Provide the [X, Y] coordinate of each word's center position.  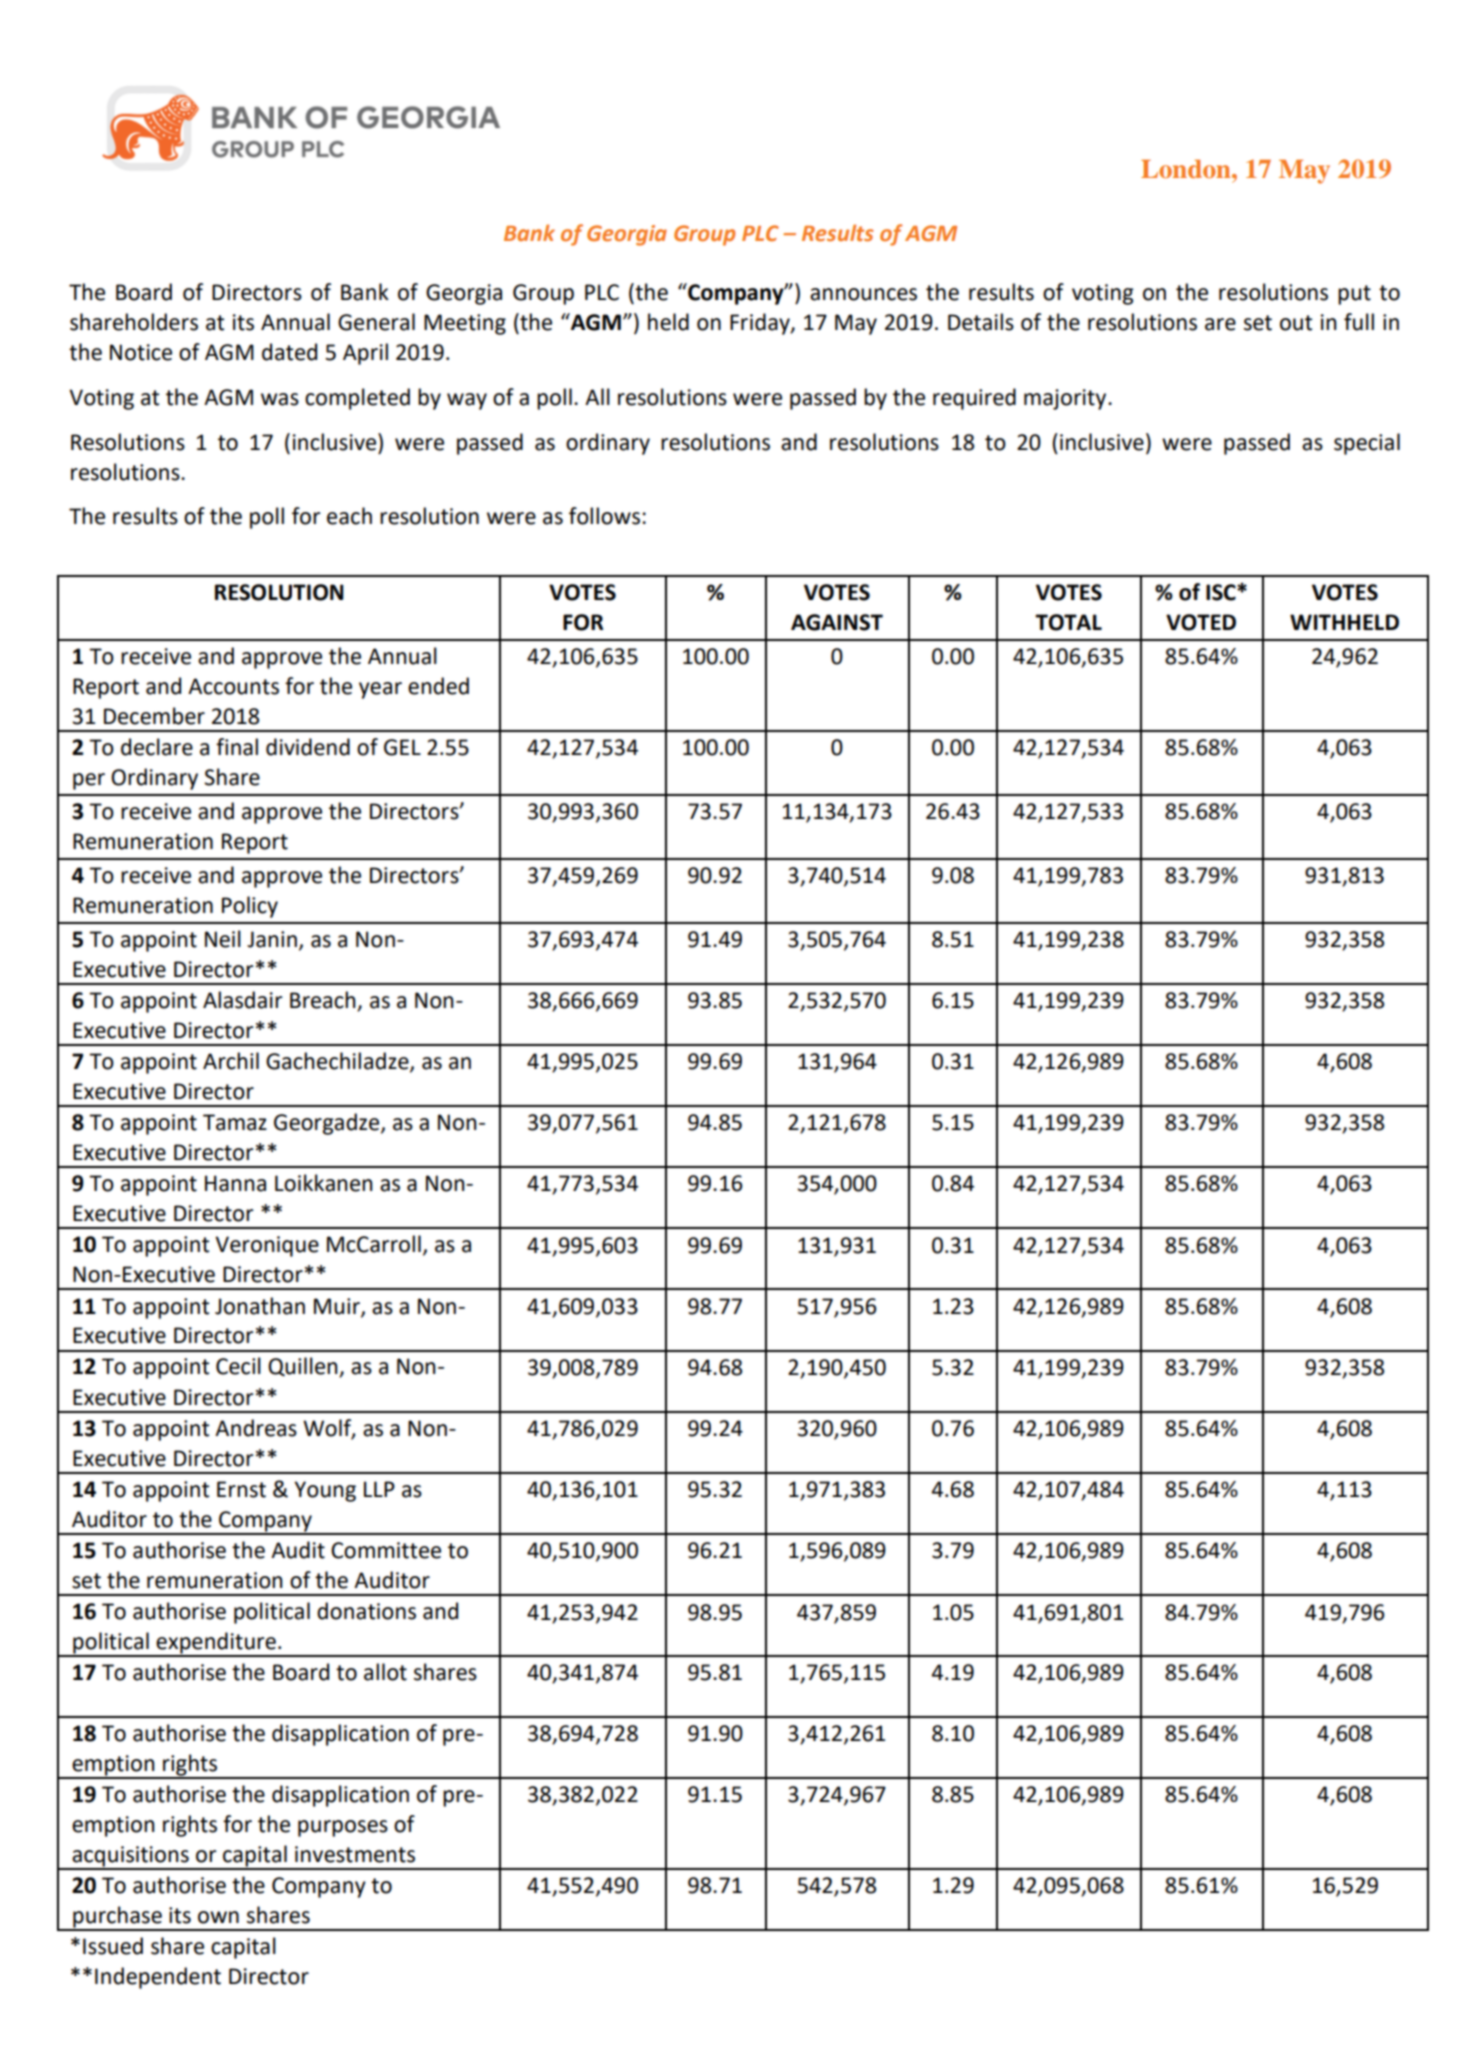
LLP [379, 1489]
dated [289, 352]
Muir [338, 1307]
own [218, 1917]
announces [863, 294]
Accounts [233, 686]
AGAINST [837, 622]
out [1296, 323]
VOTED [1201, 622]
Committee [386, 1550]
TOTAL [1068, 622]
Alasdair [243, 1000]
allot [385, 1672]
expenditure [216, 1644]
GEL [402, 747]
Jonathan [260, 1306]
